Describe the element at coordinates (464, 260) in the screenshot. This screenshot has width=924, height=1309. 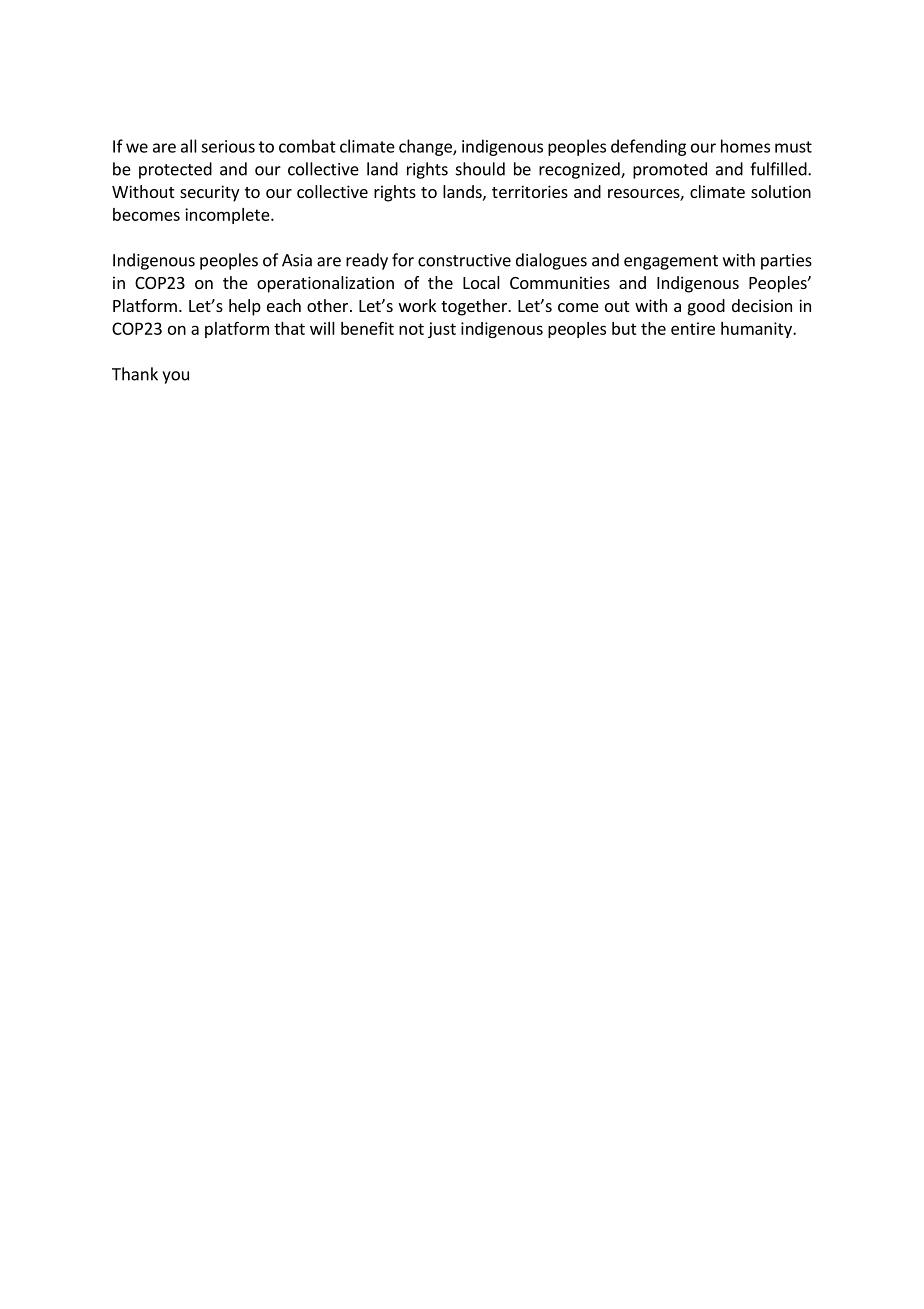
I see `constructive` at that location.
